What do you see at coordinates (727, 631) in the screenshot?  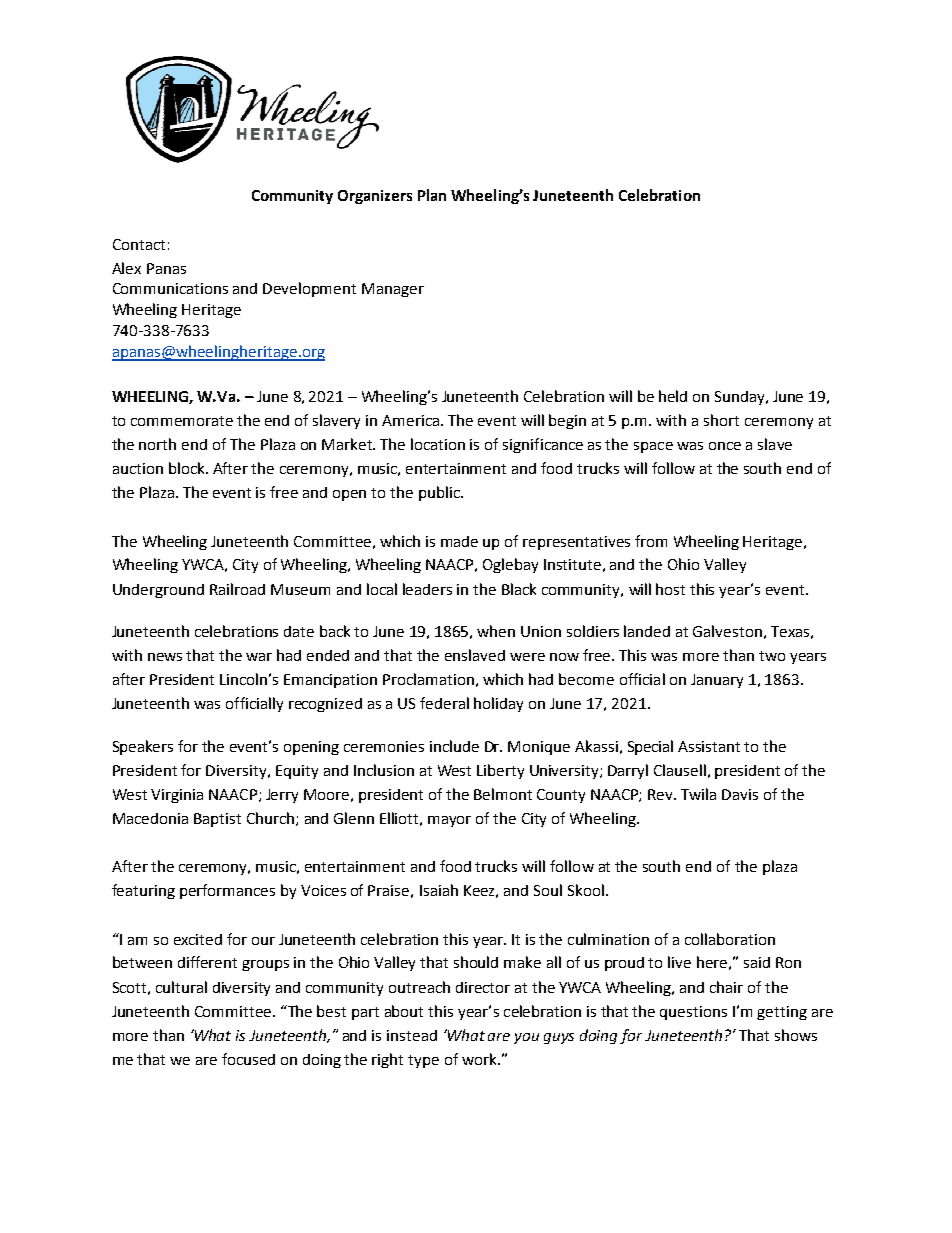 I see `Galveston` at bounding box center [727, 631].
